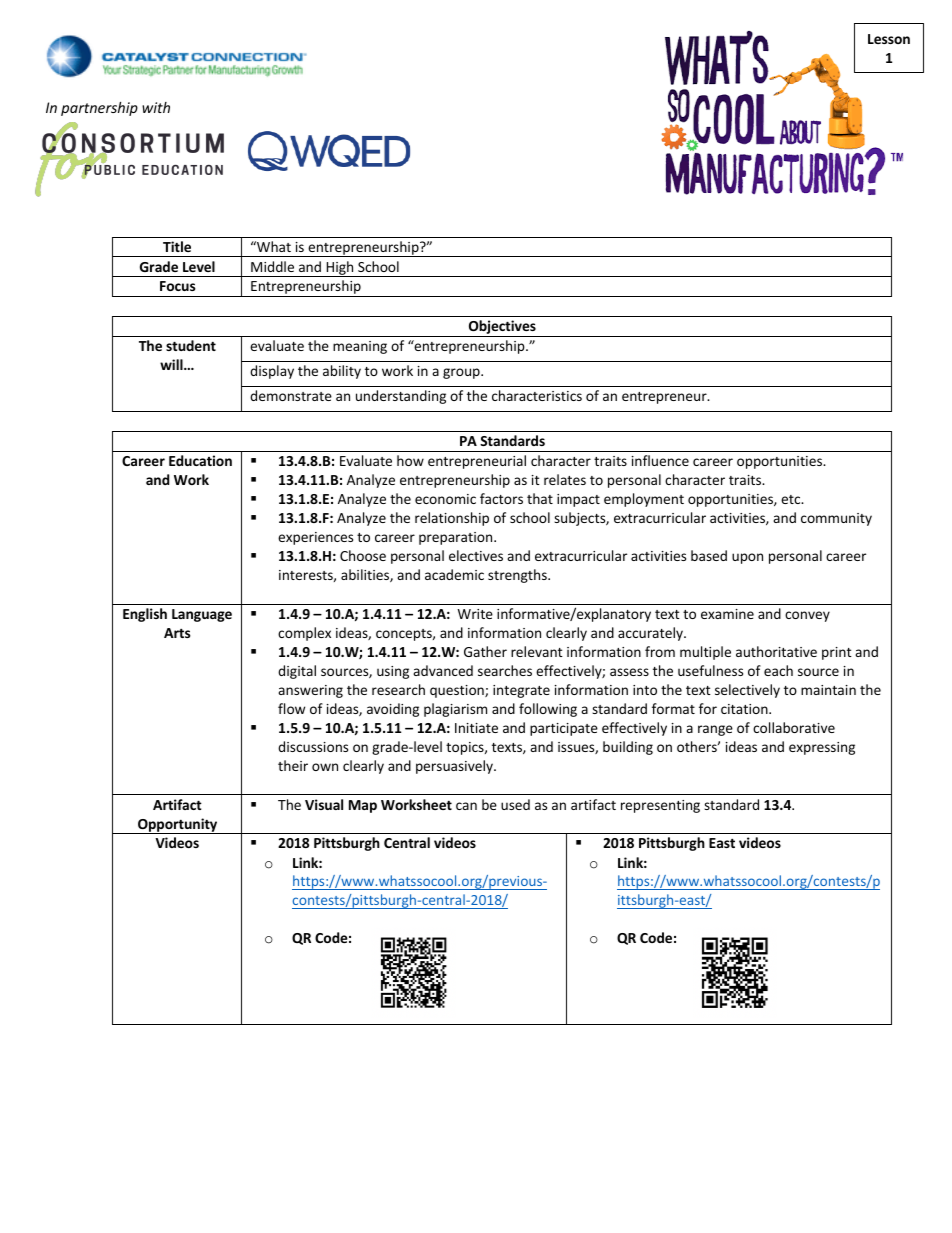  Describe the element at coordinates (776, 651) in the page. I see `authoritative` at that location.
